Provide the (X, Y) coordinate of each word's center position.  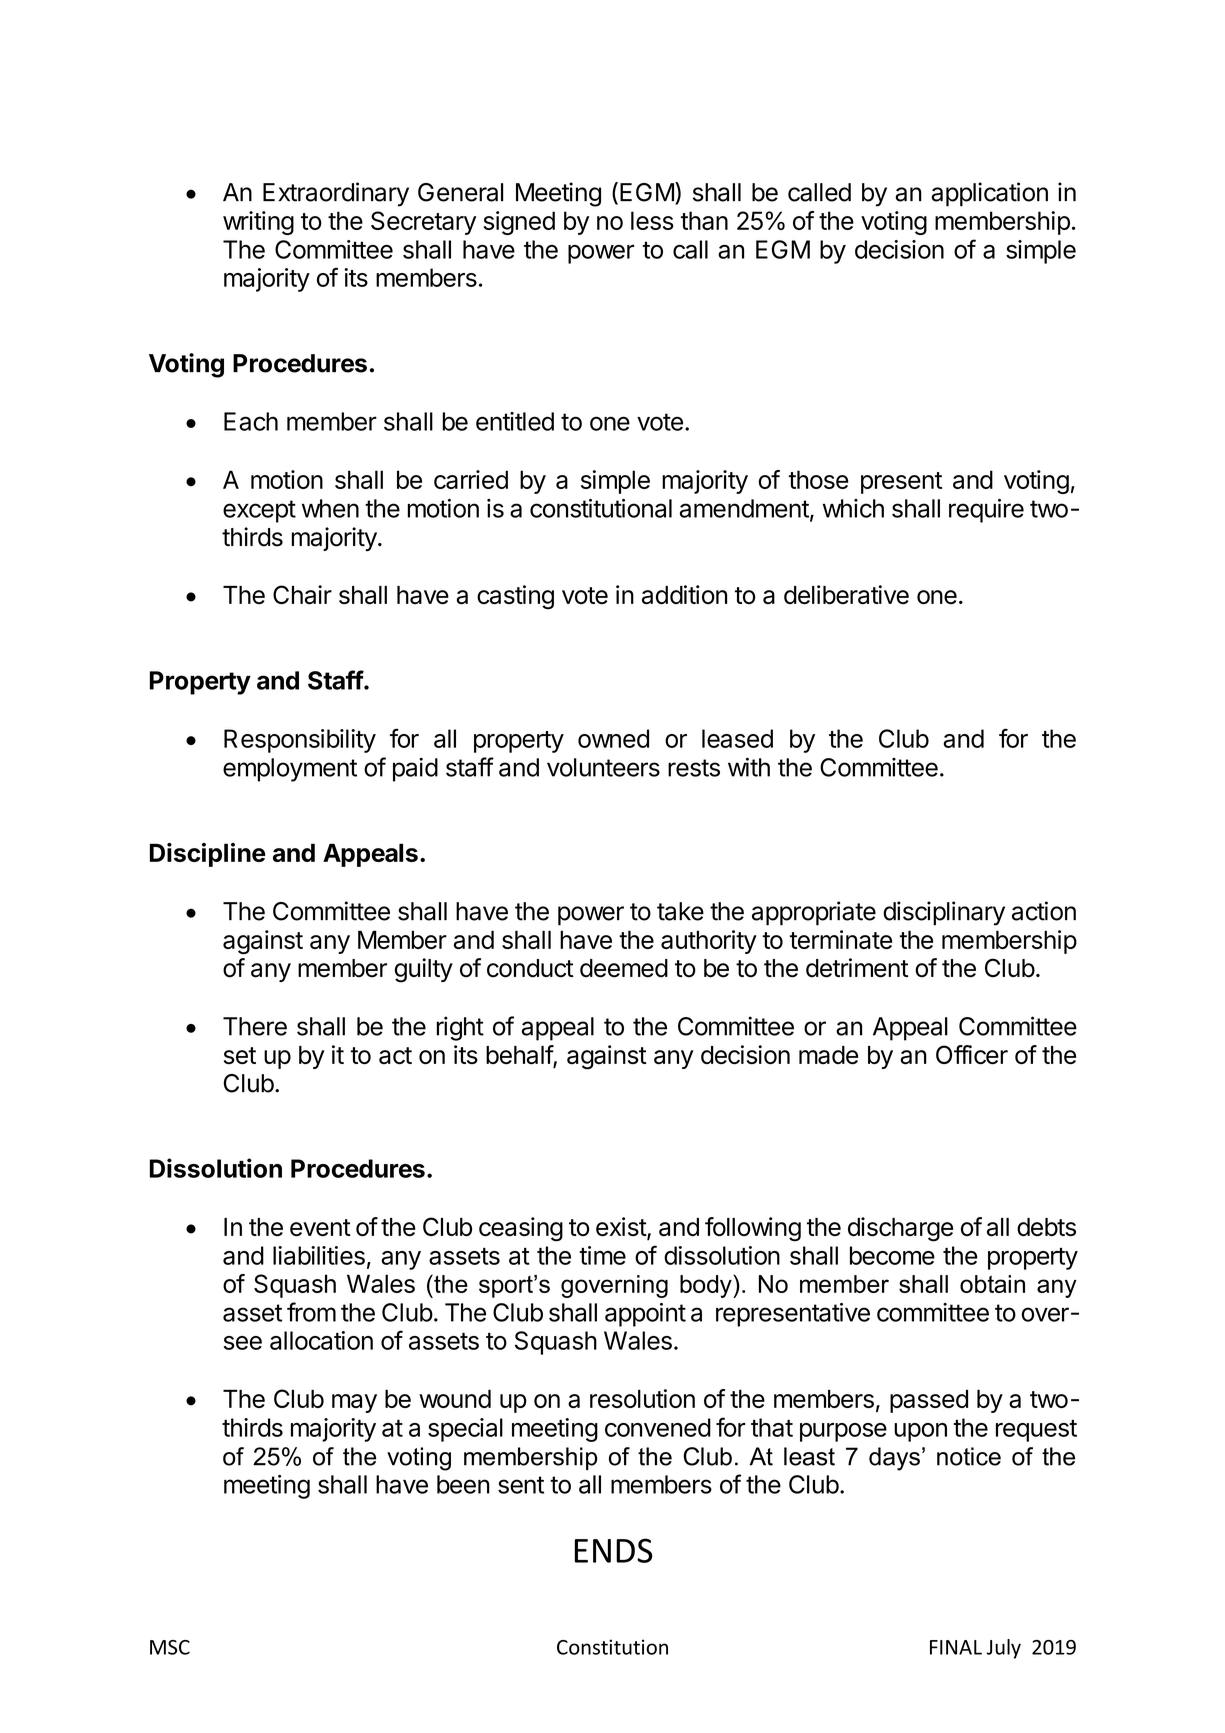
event (320, 1227)
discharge (900, 1229)
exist (622, 1228)
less (652, 220)
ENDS (614, 1550)
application (989, 194)
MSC (170, 1647)
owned (613, 738)
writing (258, 223)
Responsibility (300, 741)
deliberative (846, 594)
